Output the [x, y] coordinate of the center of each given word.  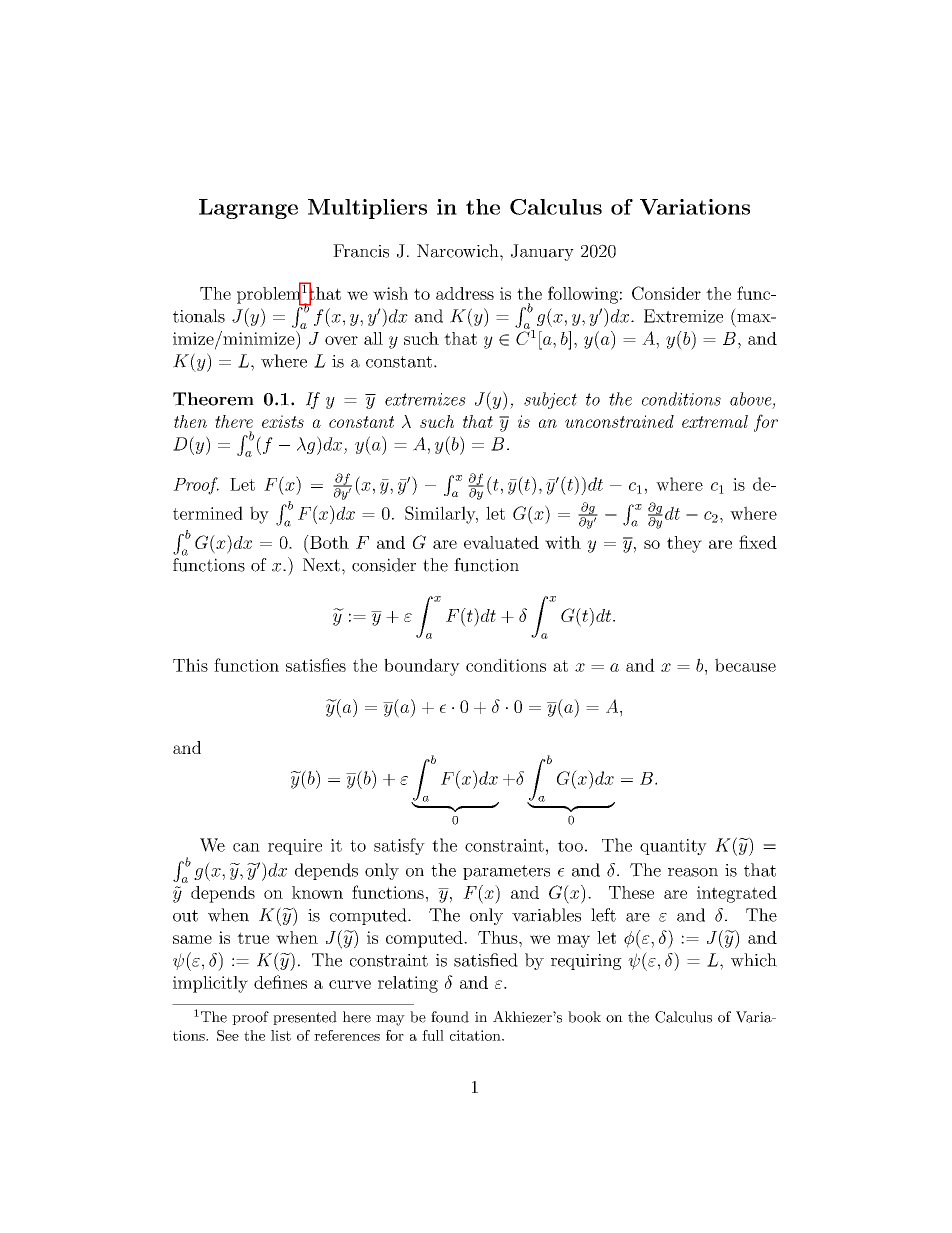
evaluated [501, 542]
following [583, 295]
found [450, 1017]
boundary [422, 667]
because [745, 665]
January [542, 252]
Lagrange [248, 209]
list [281, 1035]
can [246, 847]
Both [328, 542]
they [684, 544]
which [754, 960]
